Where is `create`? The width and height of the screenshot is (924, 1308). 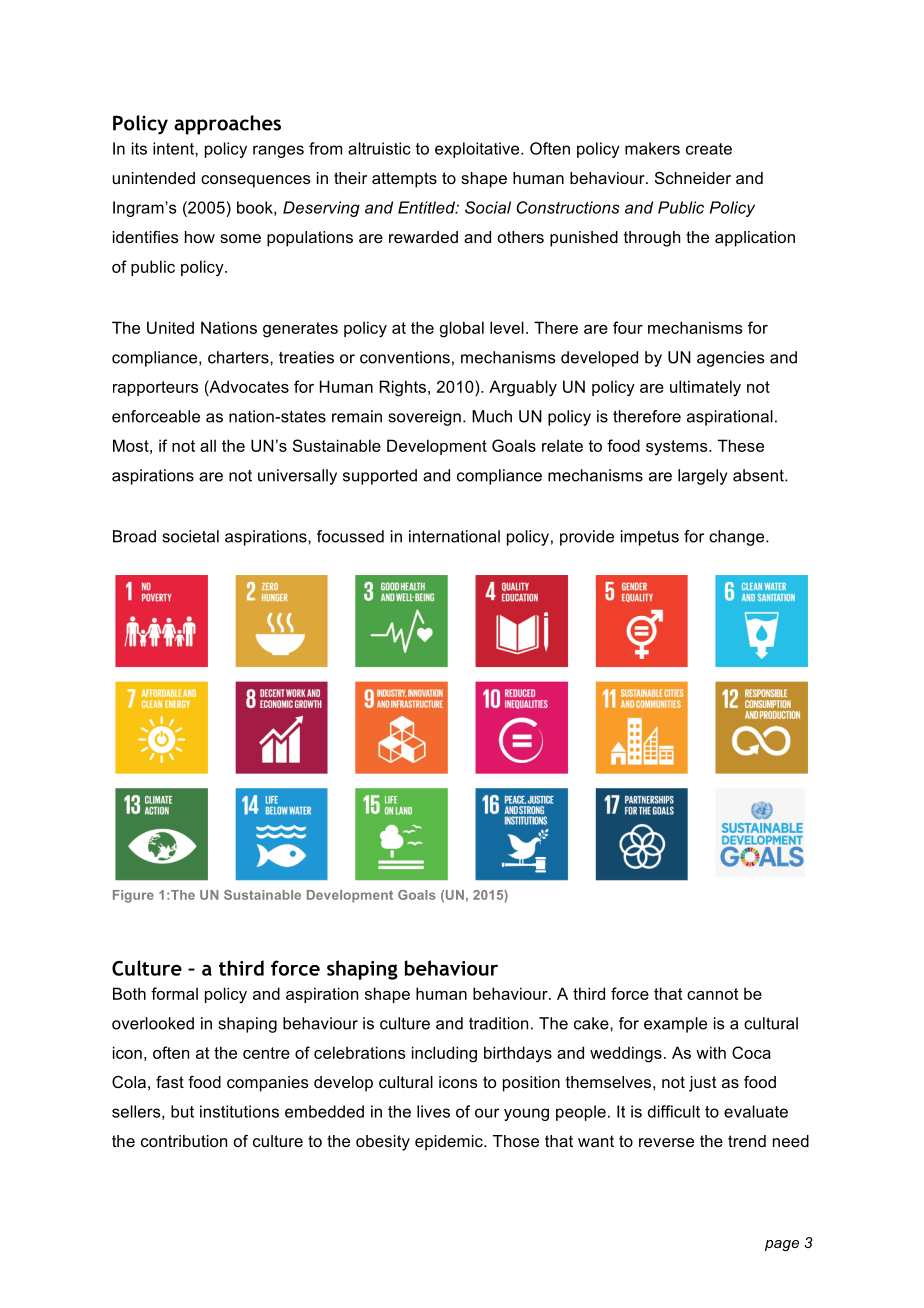 create is located at coordinates (709, 149).
